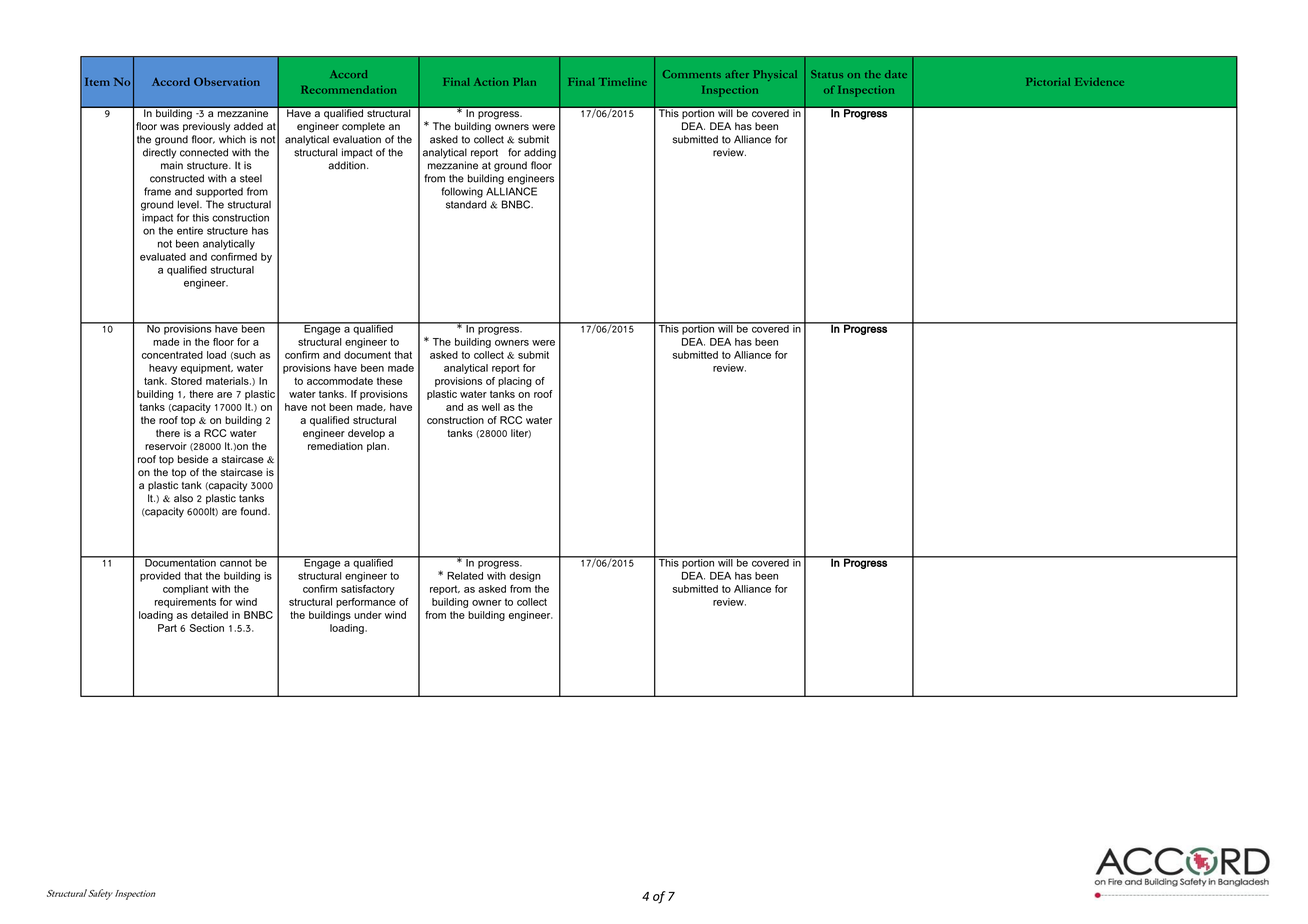 This page has width=1308, height=924. I want to click on well, so click(491, 407).
